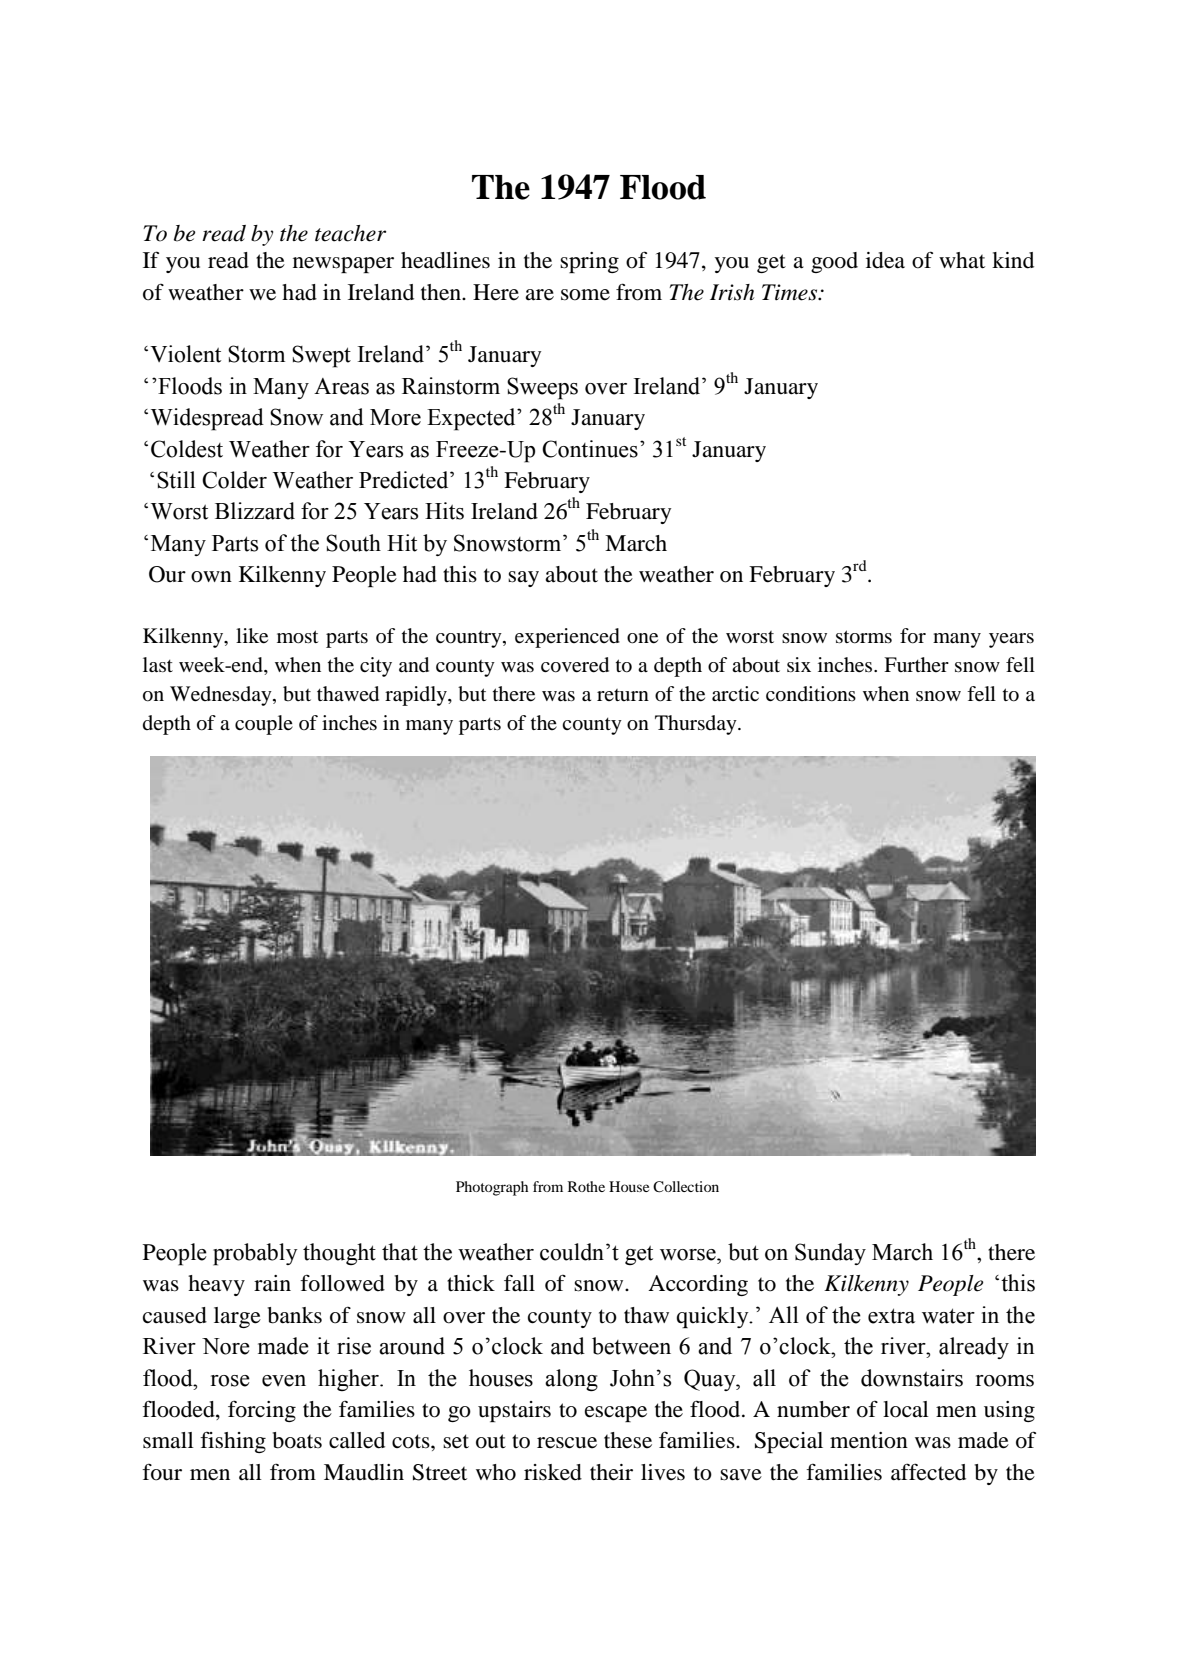 The width and height of the screenshot is (1178, 1666). What do you see at coordinates (885, 260) in the screenshot?
I see `idea` at bounding box center [885, 260].
